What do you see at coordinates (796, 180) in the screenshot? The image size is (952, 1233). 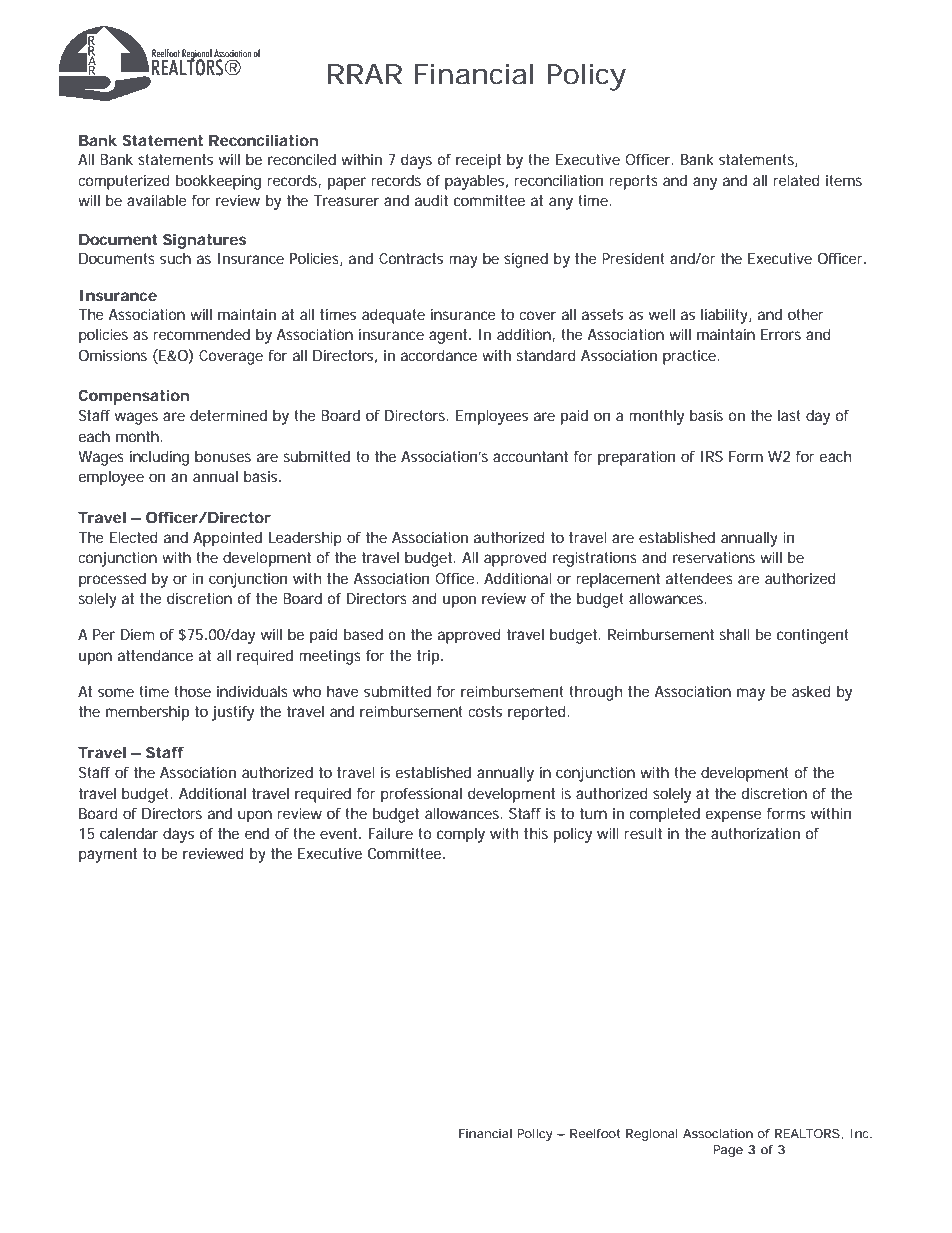 I see `related` at bounding box center [796, 180].
